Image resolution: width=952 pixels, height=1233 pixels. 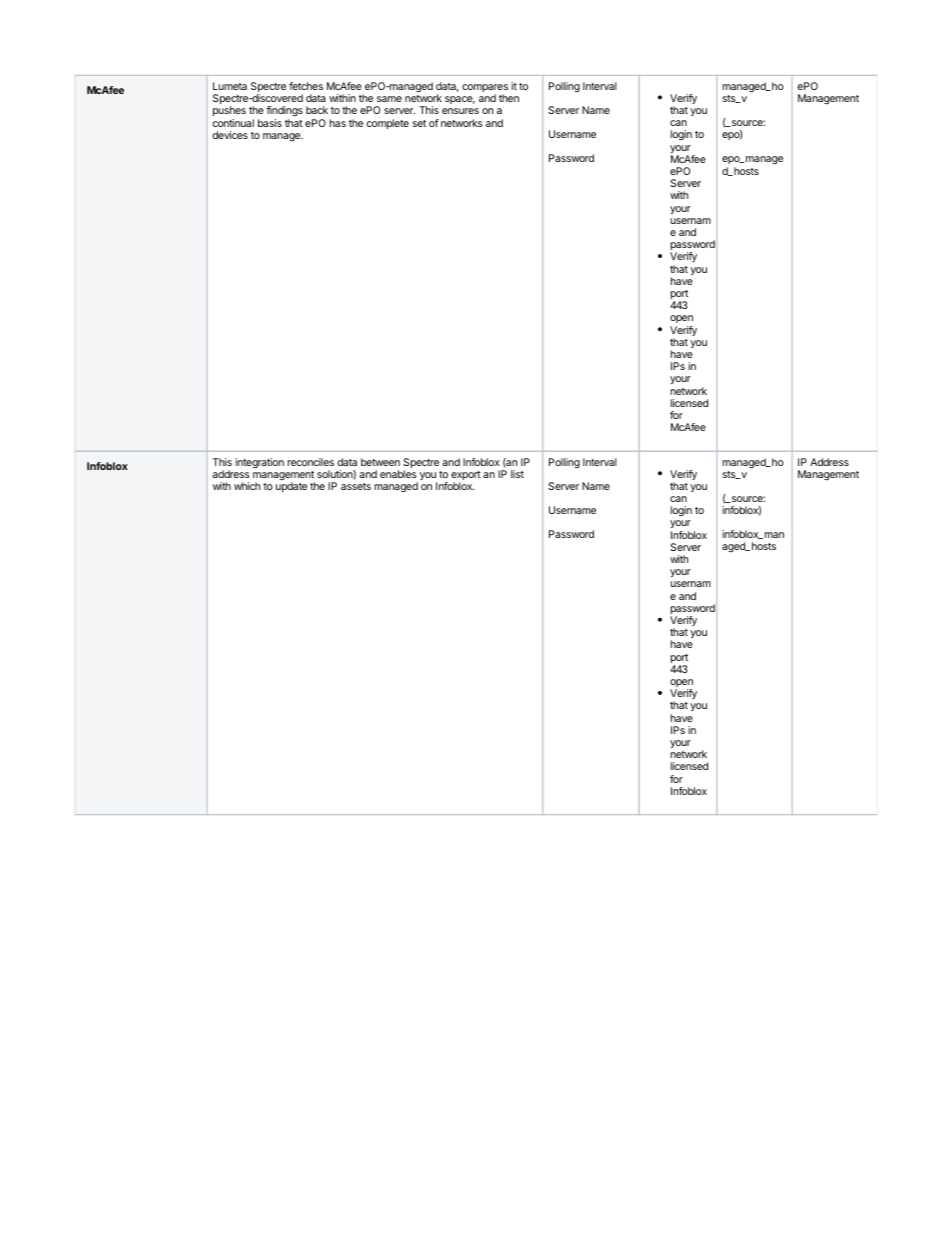 What do you see at coordinates (259, 463) in the image?
I see `integration` at bounding box center [259, 463].
